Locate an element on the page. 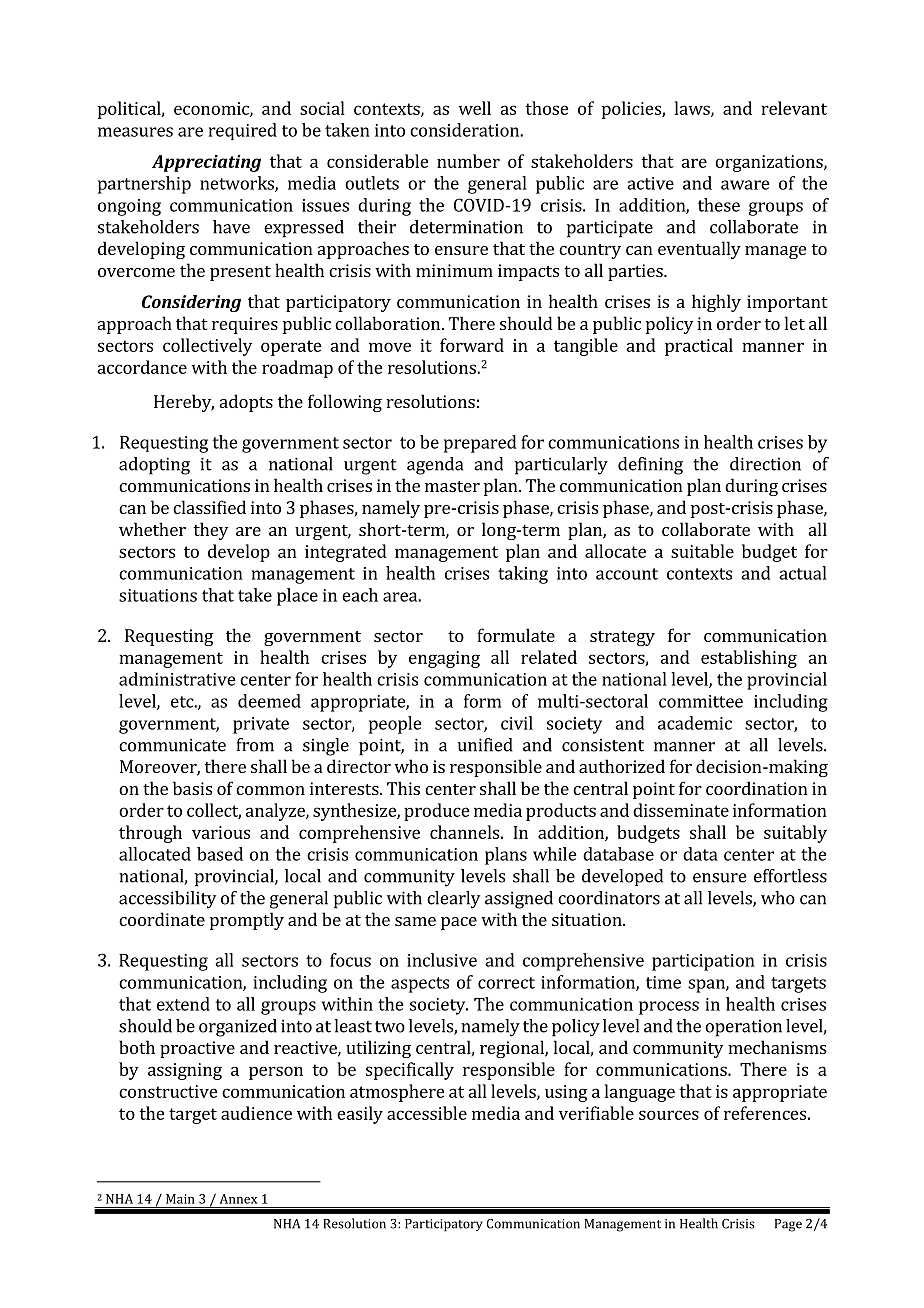 This image has height=1308, width=924. disseminate is located at coordinates (681, 810).
